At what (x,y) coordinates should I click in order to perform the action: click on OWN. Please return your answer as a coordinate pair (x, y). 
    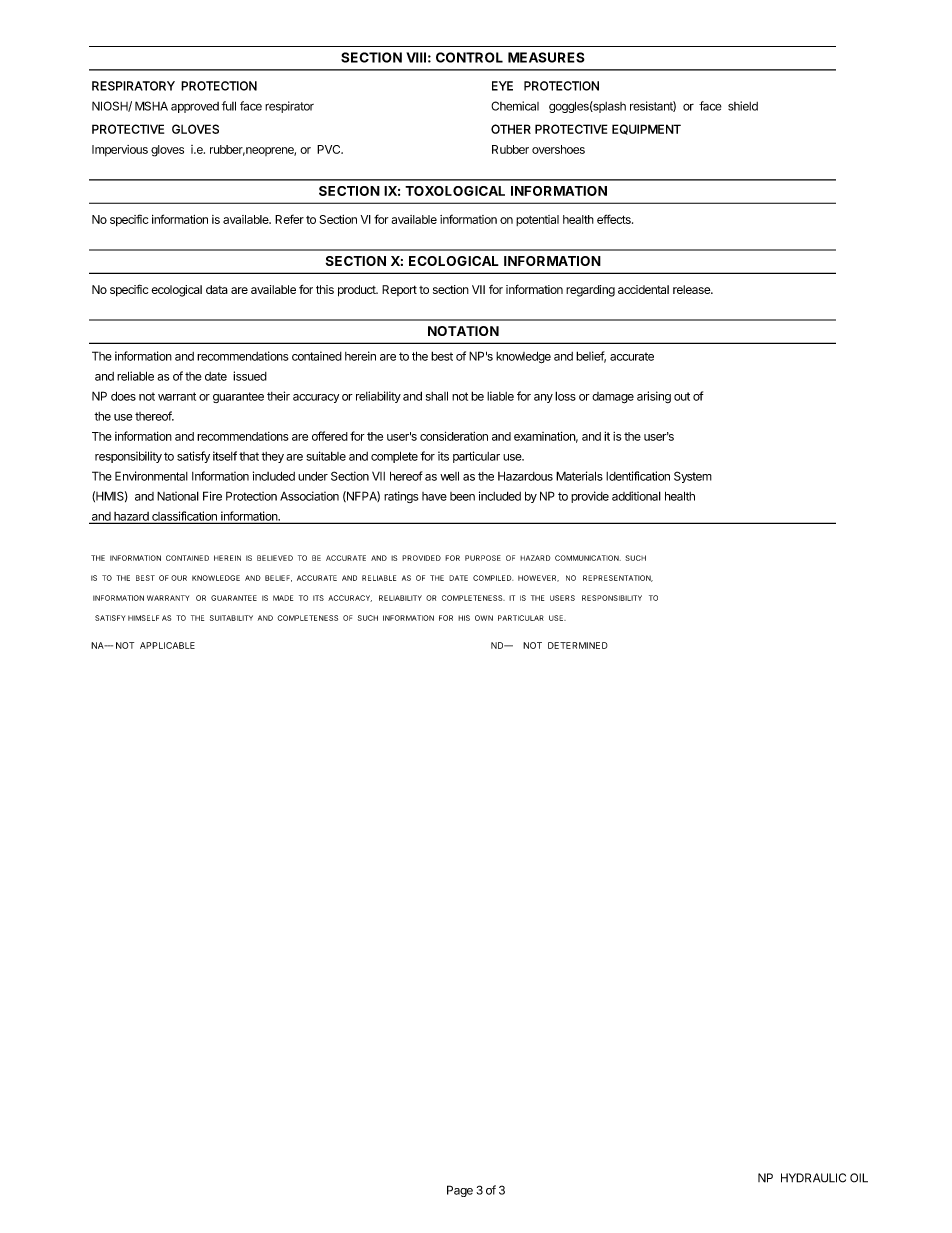
    Looking at the image, I should click on (484, 618).
